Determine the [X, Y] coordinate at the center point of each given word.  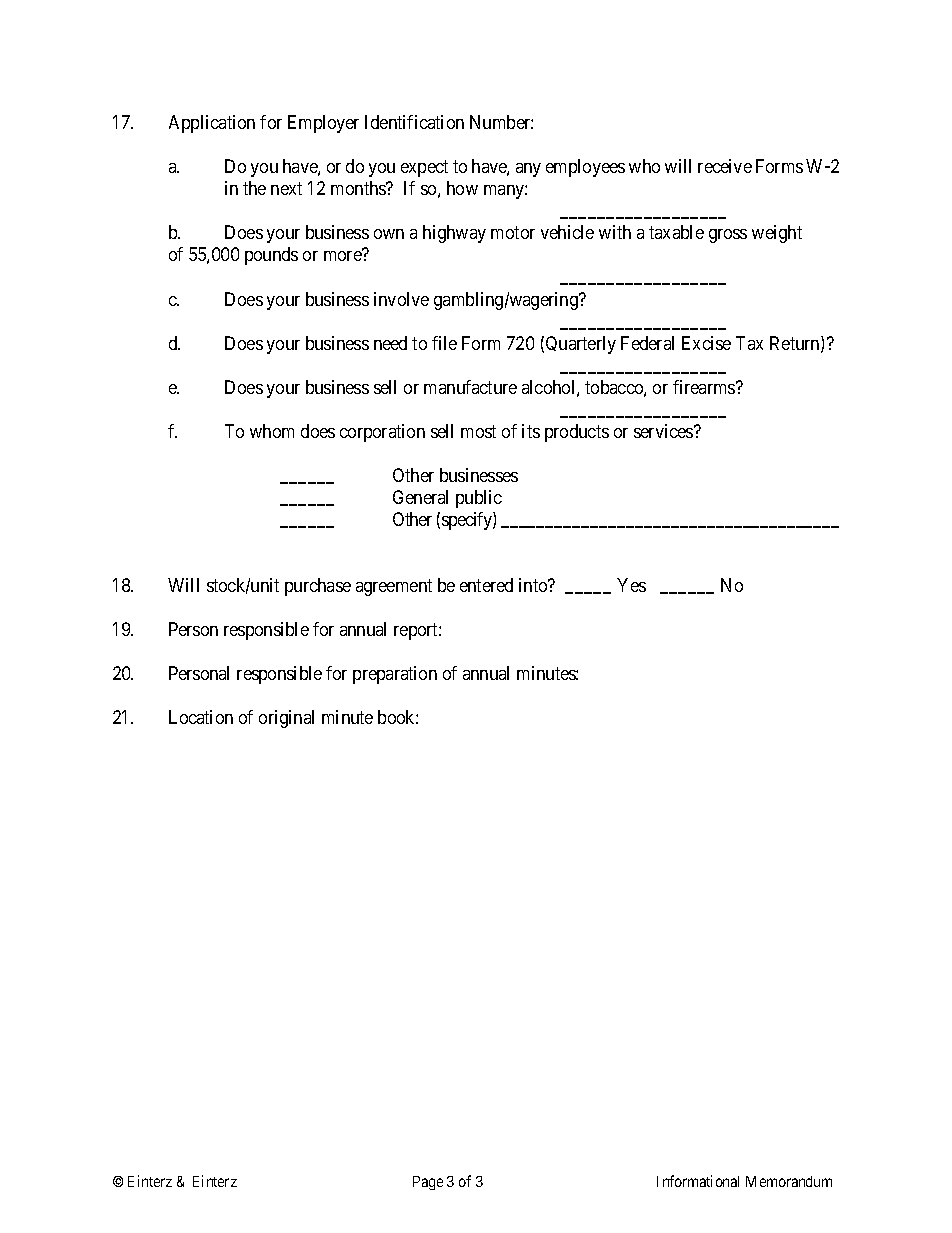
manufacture [470, 387]
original [286, 719]
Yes [631, 585]
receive [725, 166]
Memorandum [789, 1181]
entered [486, 585]
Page [428, 1183]
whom [272, 431]
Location [201, 717]
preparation [395, 675]
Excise [706, 343]
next [286, 189]
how [462, 188]
